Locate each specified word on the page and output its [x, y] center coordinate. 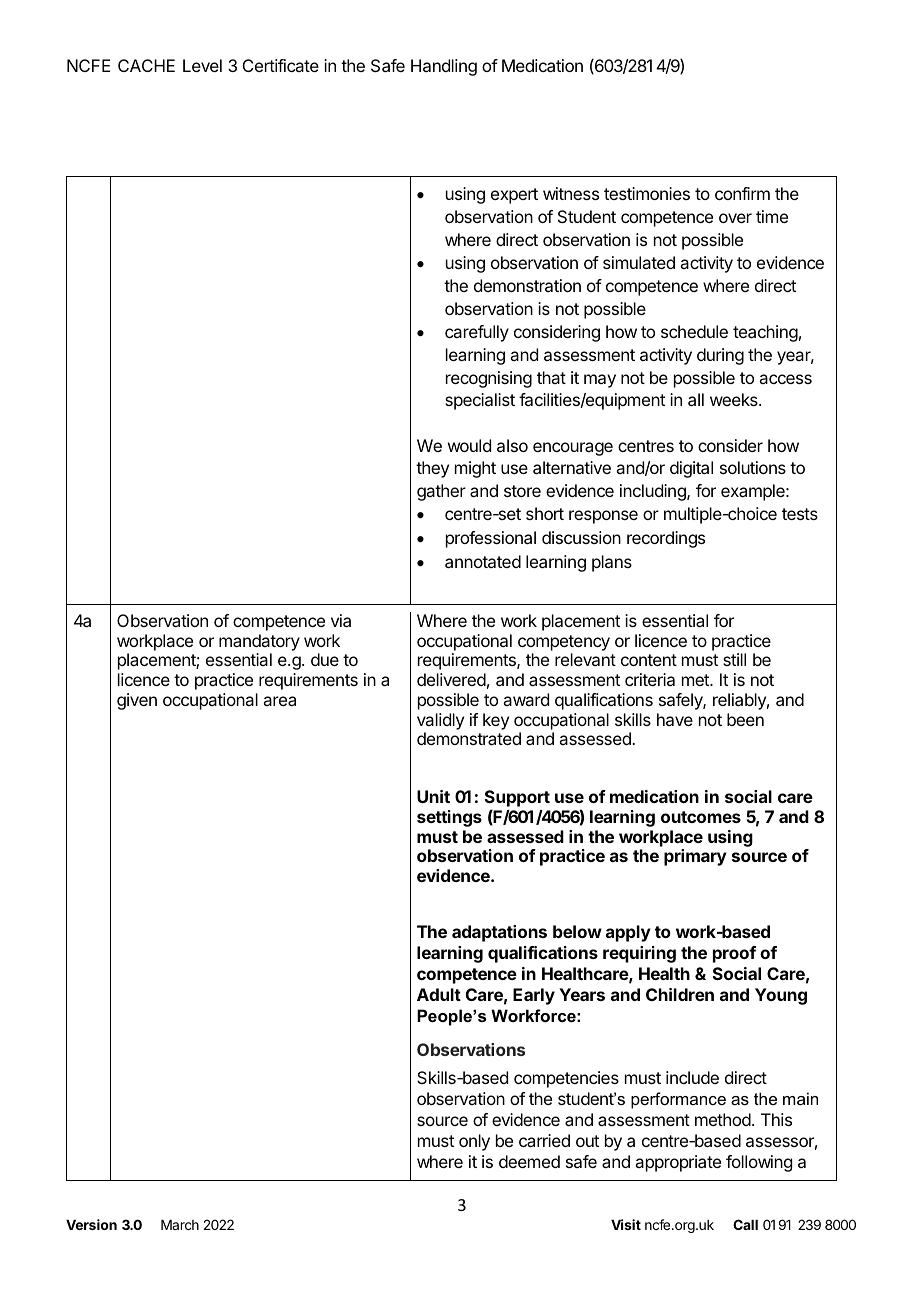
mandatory [259, 644]
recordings [666, 539]
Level [202, 65]
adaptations [499, 933]
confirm [742, 193]
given [137, 701]
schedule [694, 331]
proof [734, 954]
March [180, 1225]
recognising [489, 379]
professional [491, 539]
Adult [439, 994]
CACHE [146, 65]
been [745, 719]
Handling [444, 67]
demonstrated [469, 738]
